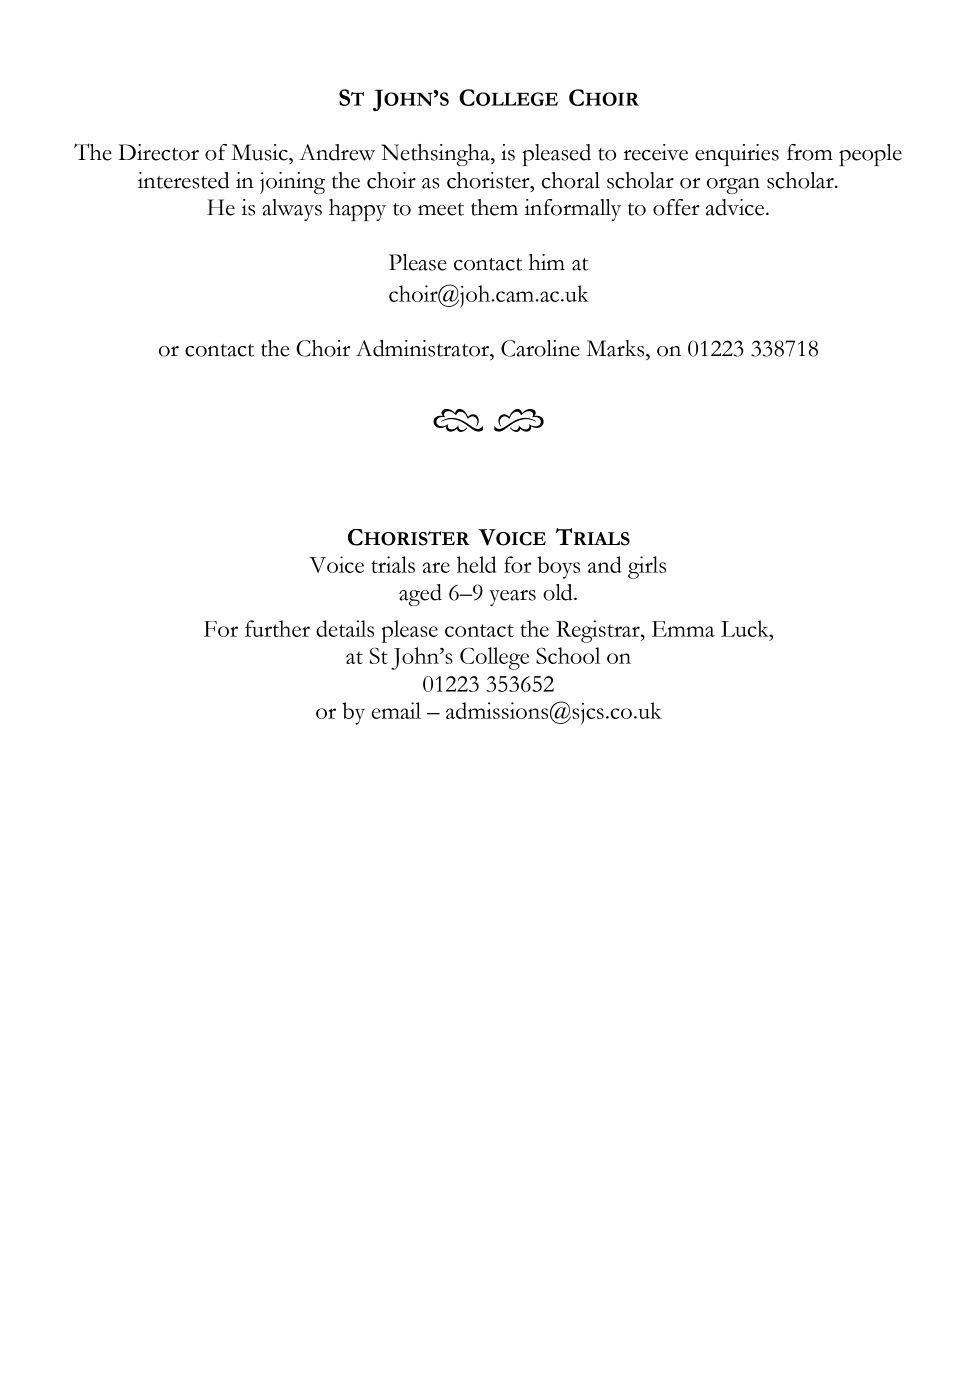 The image size is (974, 1382). I want to click on Administrator, so click(424, 348).
